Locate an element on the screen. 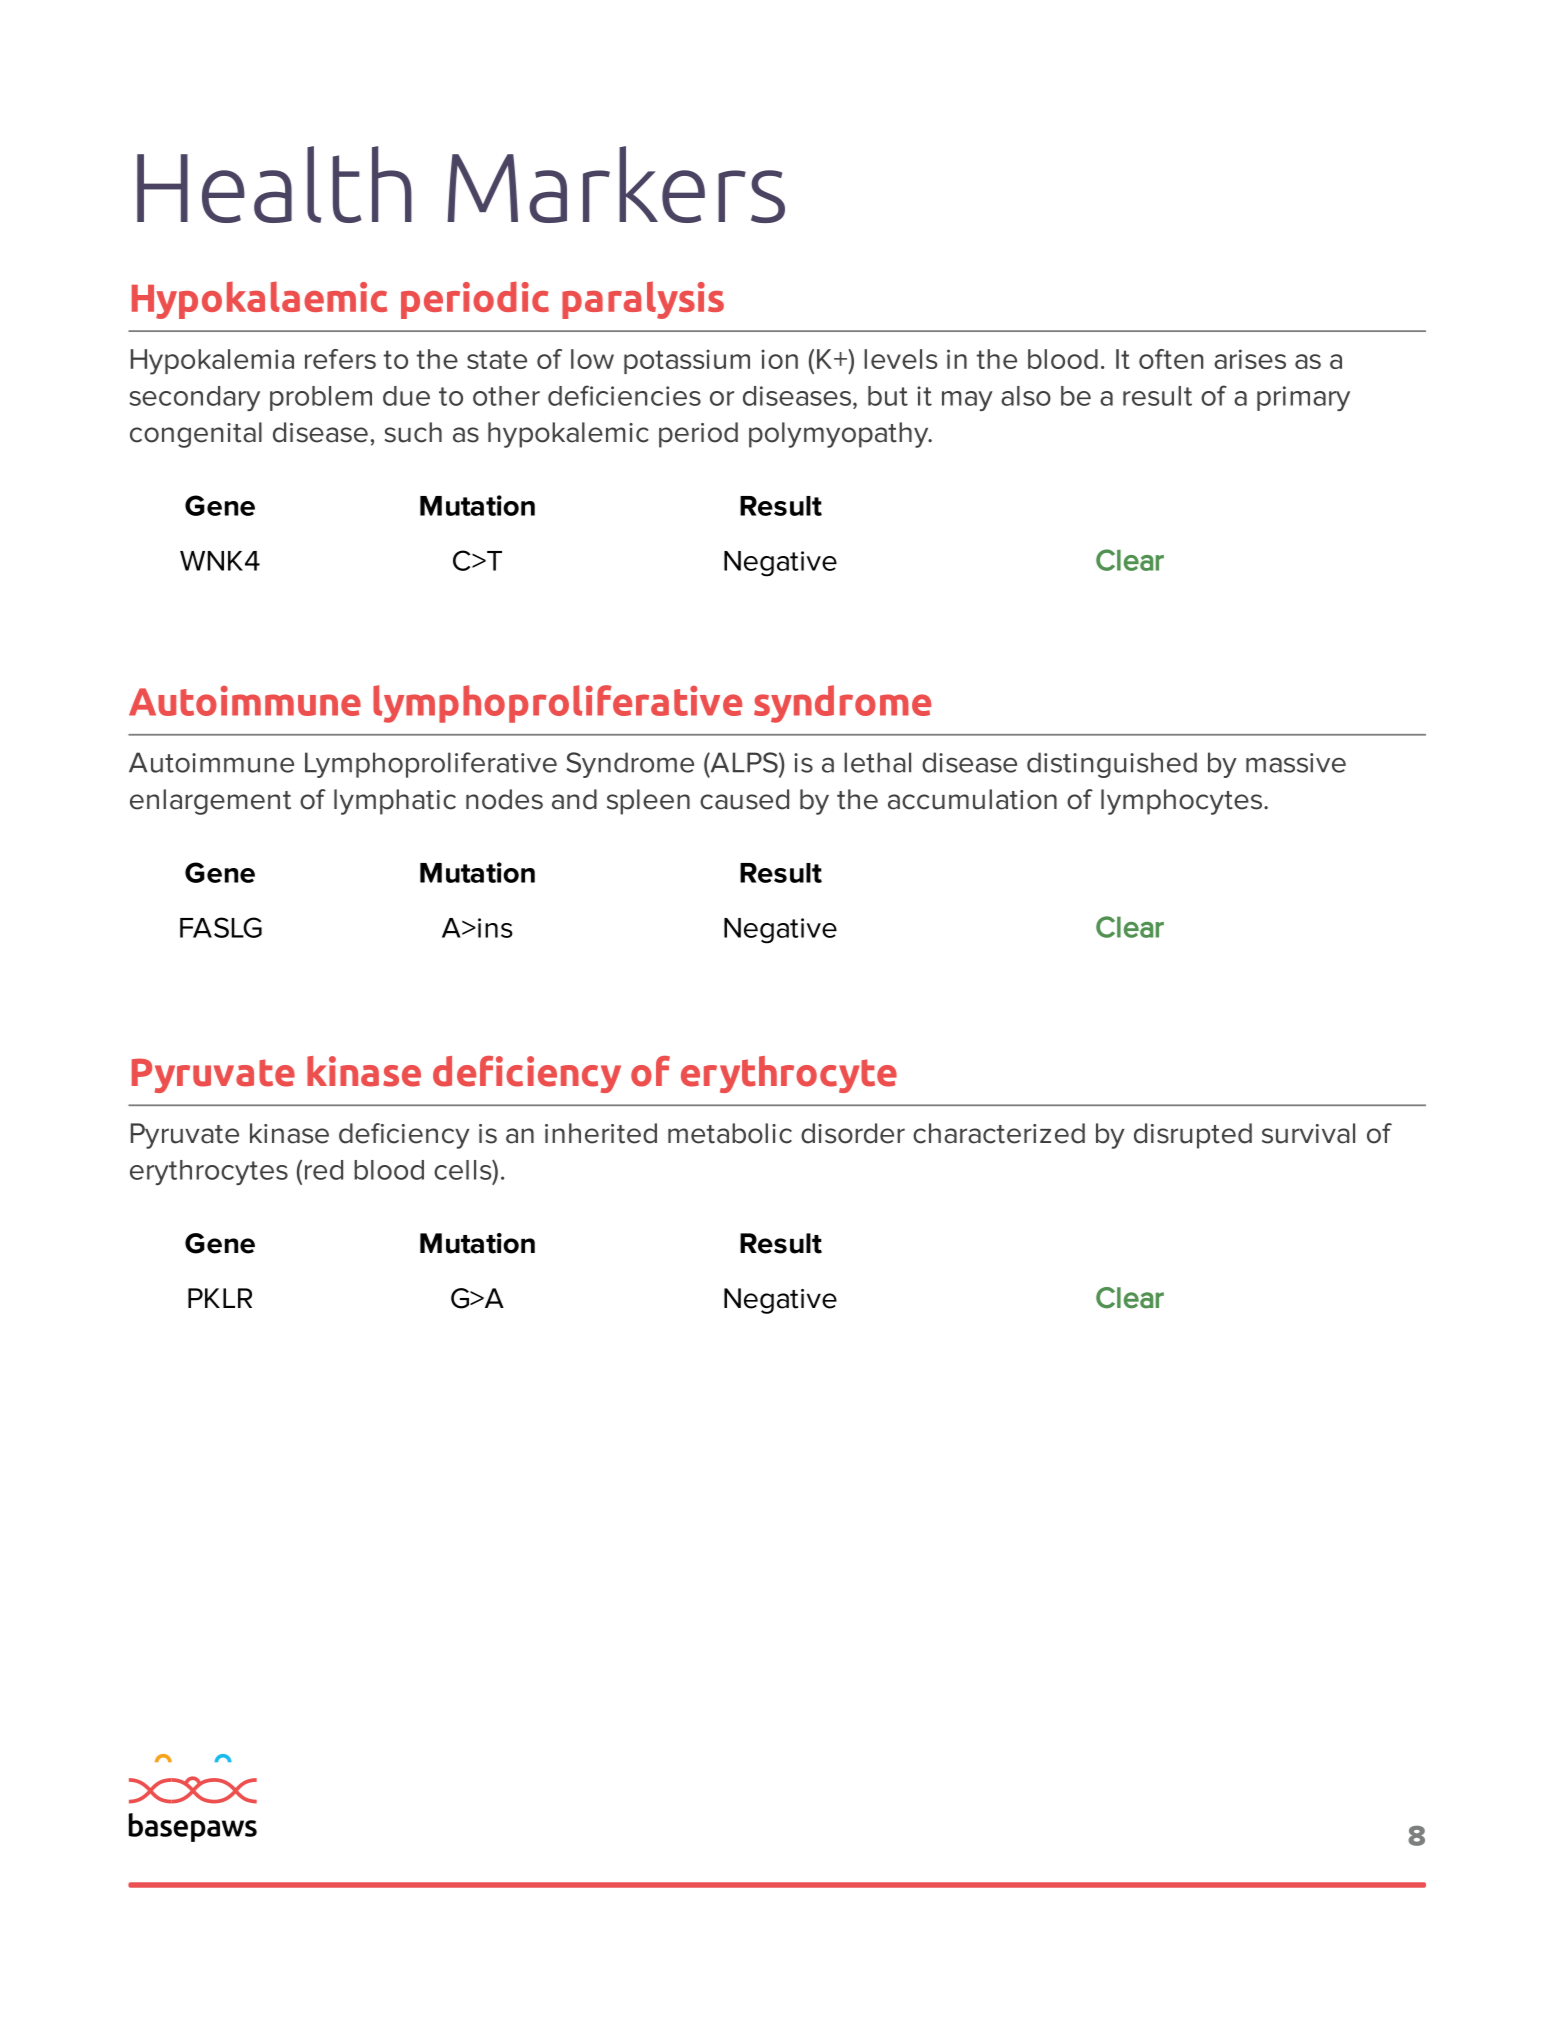  lymphocytes is located at coordinates (1183, 802).
